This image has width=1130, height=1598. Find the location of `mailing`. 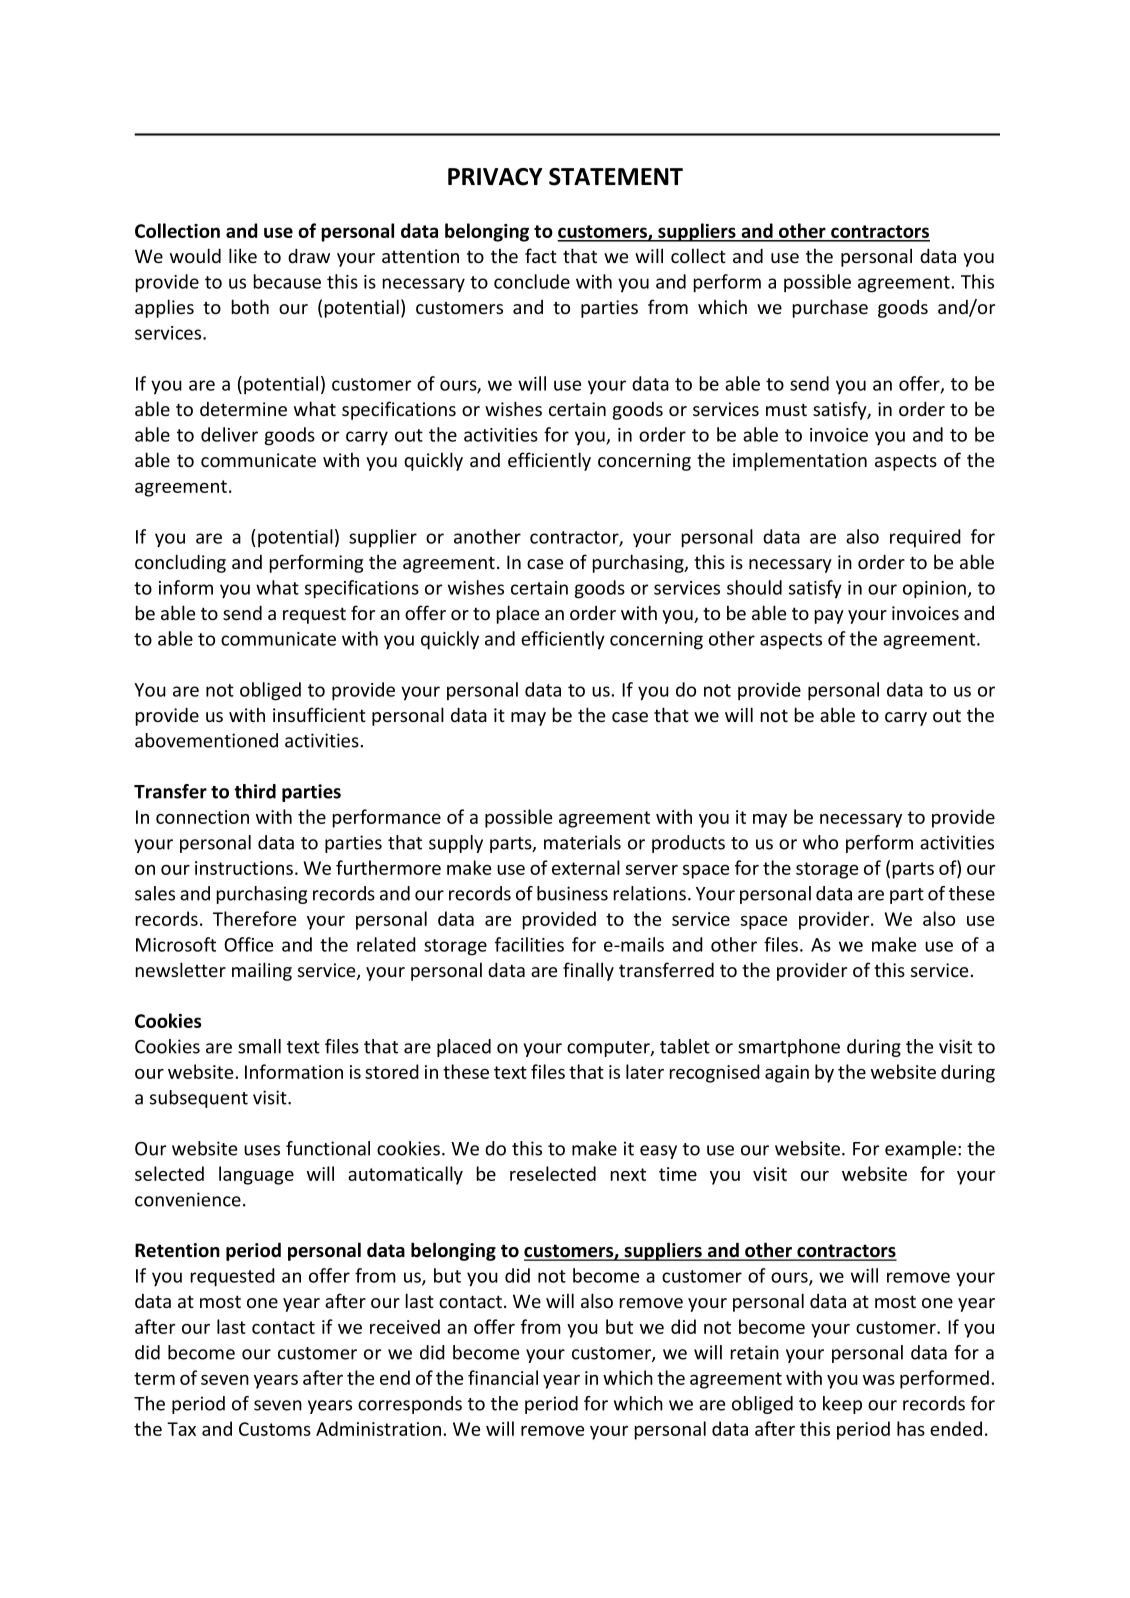

mailing is located at coordinates (262, 971).
